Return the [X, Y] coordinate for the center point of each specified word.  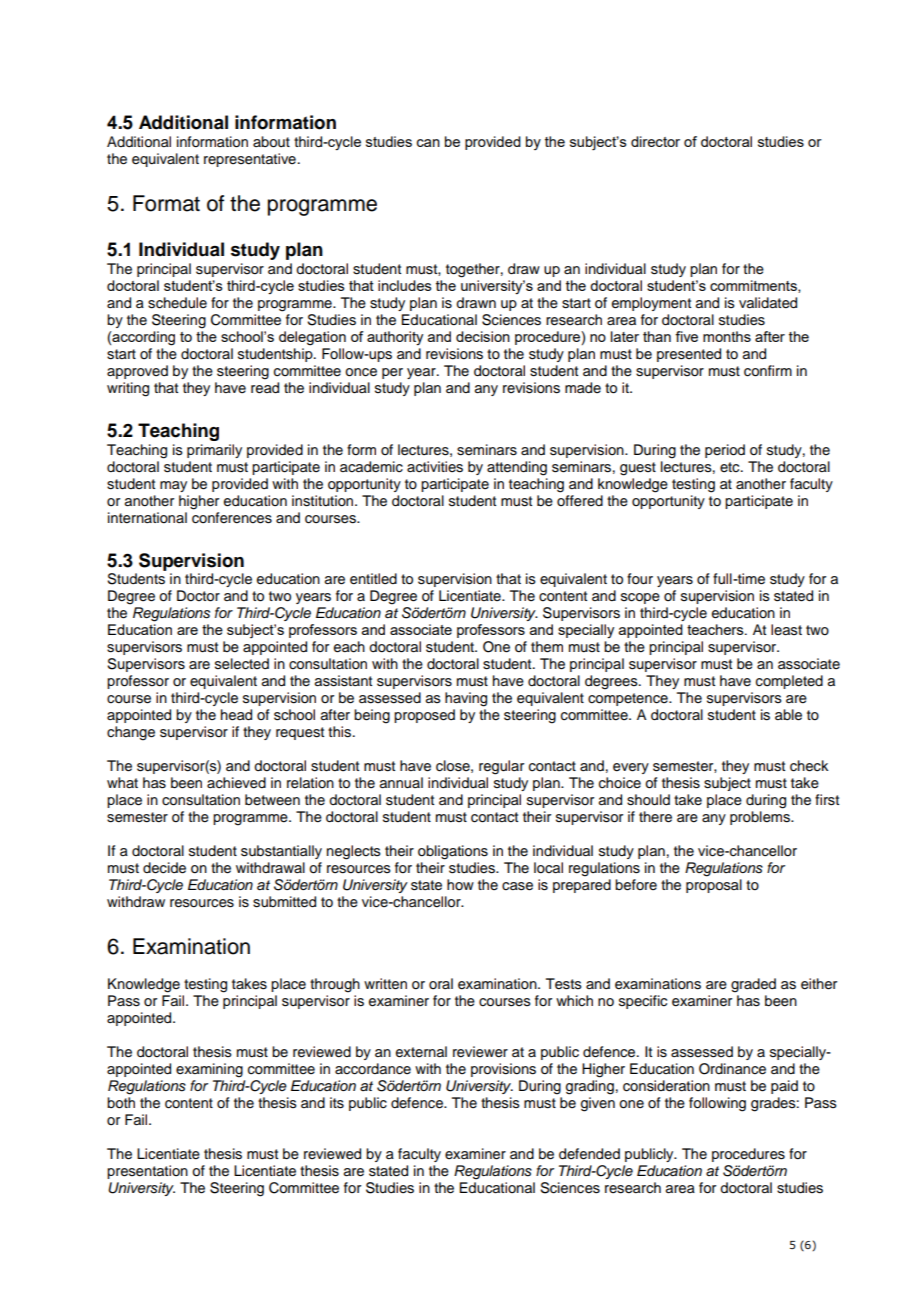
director [655, 141]
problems [761, 818]
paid [784, 1087]
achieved [236, 783]
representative [250, 160]
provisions [503, 1070]
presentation [147, 1172]
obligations [453, 852]
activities [435, 467]
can [428, 143]
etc [731, 467]
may [173, 486]
